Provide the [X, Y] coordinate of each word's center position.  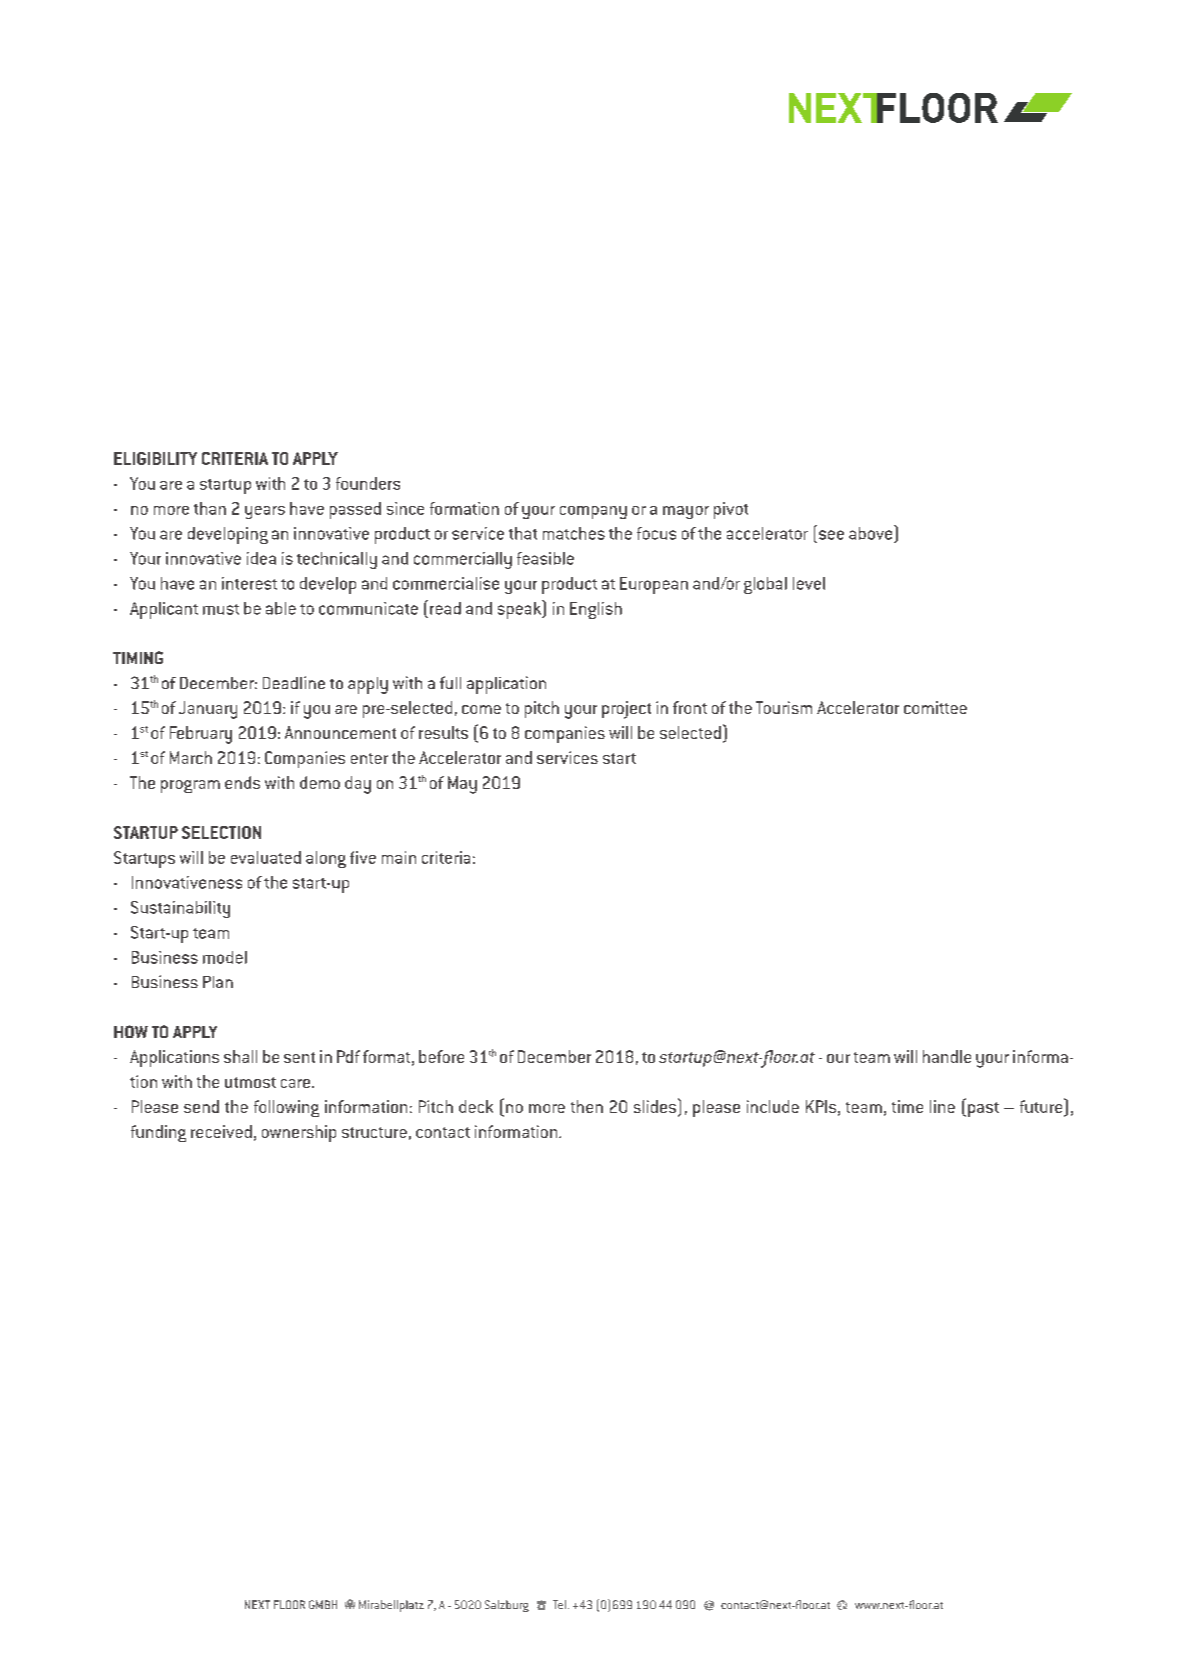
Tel [559, 1604]
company [593, 512]
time [907, 1106]
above [872, 532]
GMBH [323, 1604]
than [210, 508]
